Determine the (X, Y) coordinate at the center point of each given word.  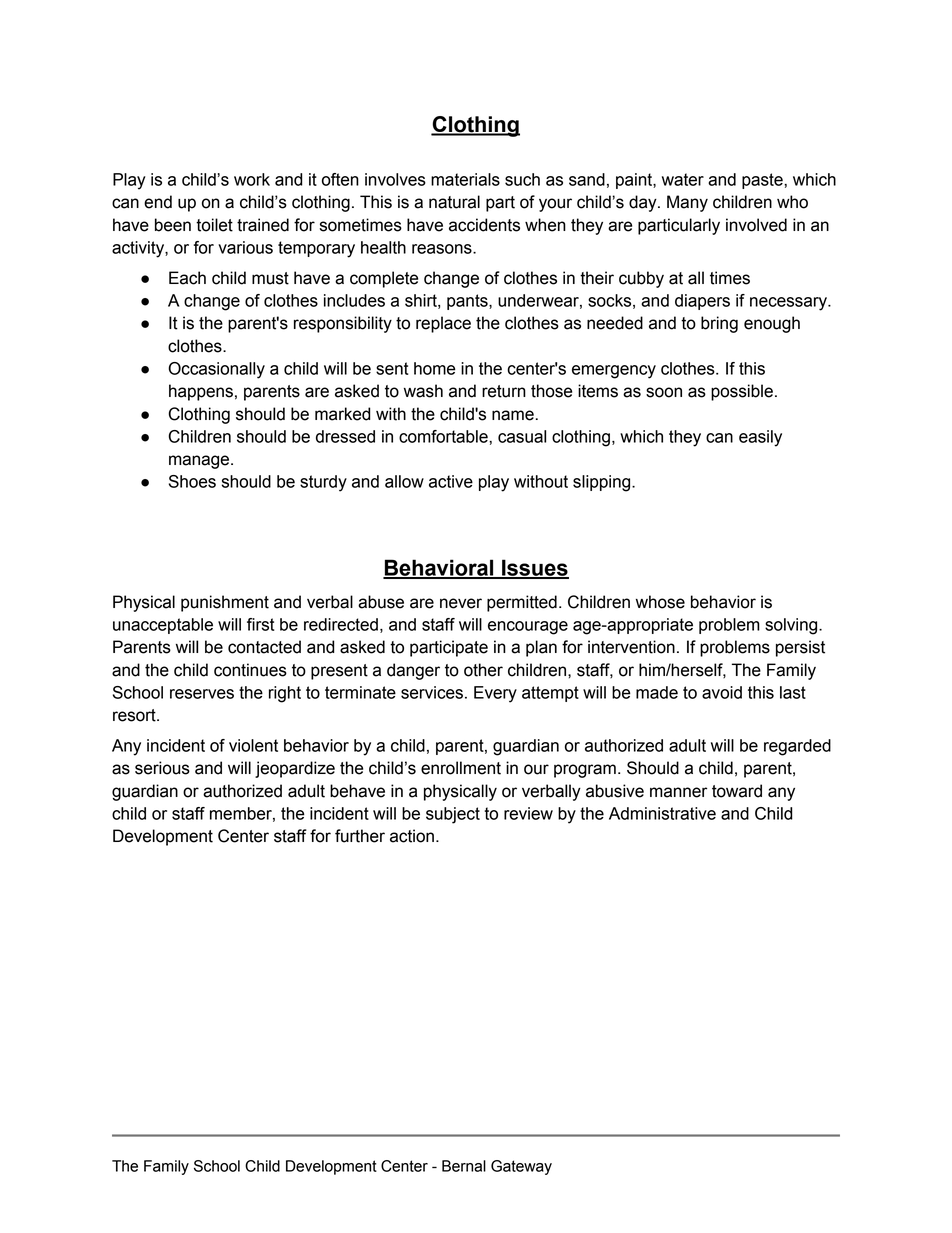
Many (687, 203)
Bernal (464, 1166)
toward (737, 791)
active (451, 481)
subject (453, 815)
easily (760, 438)
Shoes (192, 481)
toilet (214, 225)
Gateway (521, 1167)
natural (454, 202)
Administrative (662, 813)
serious (162, 768)
